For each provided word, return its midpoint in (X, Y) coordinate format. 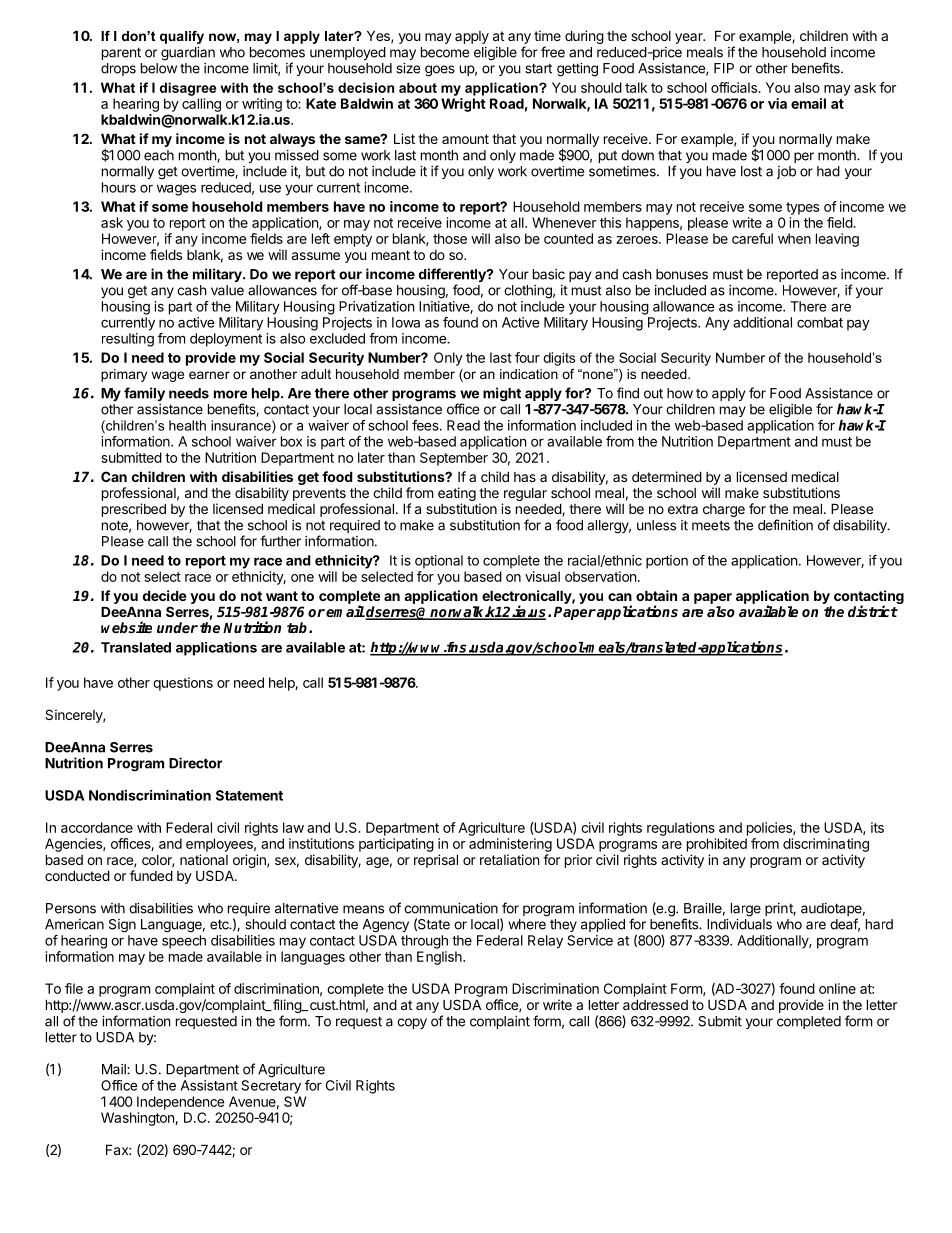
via (777, 103)
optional (439, 562)
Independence (180, 1103)
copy (412, 1023)
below (159, 68)
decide (165, 595)
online (837, 988)
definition (785, 525)
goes (440, 71)
